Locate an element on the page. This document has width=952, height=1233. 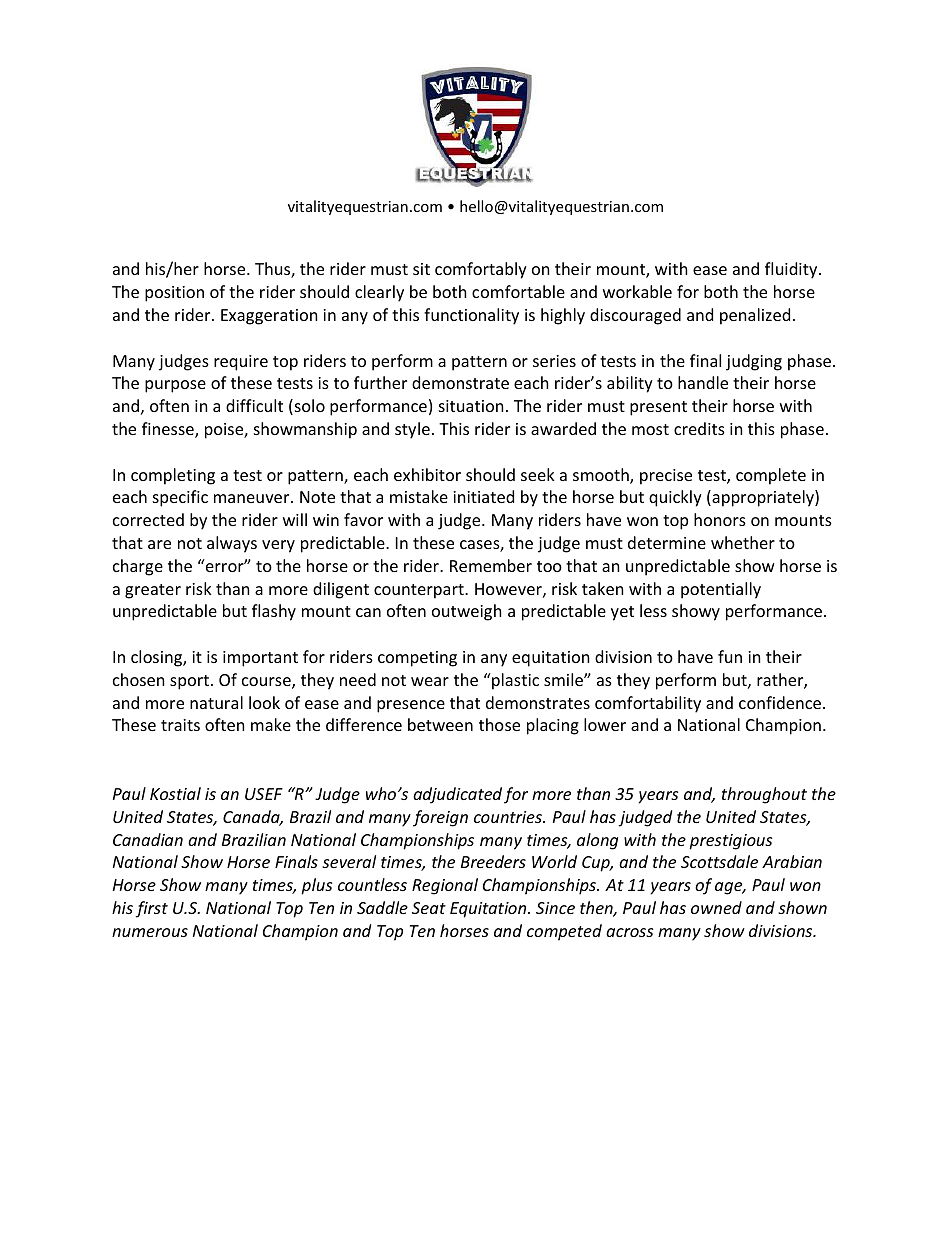
position is located at coordinates (174, 294).
